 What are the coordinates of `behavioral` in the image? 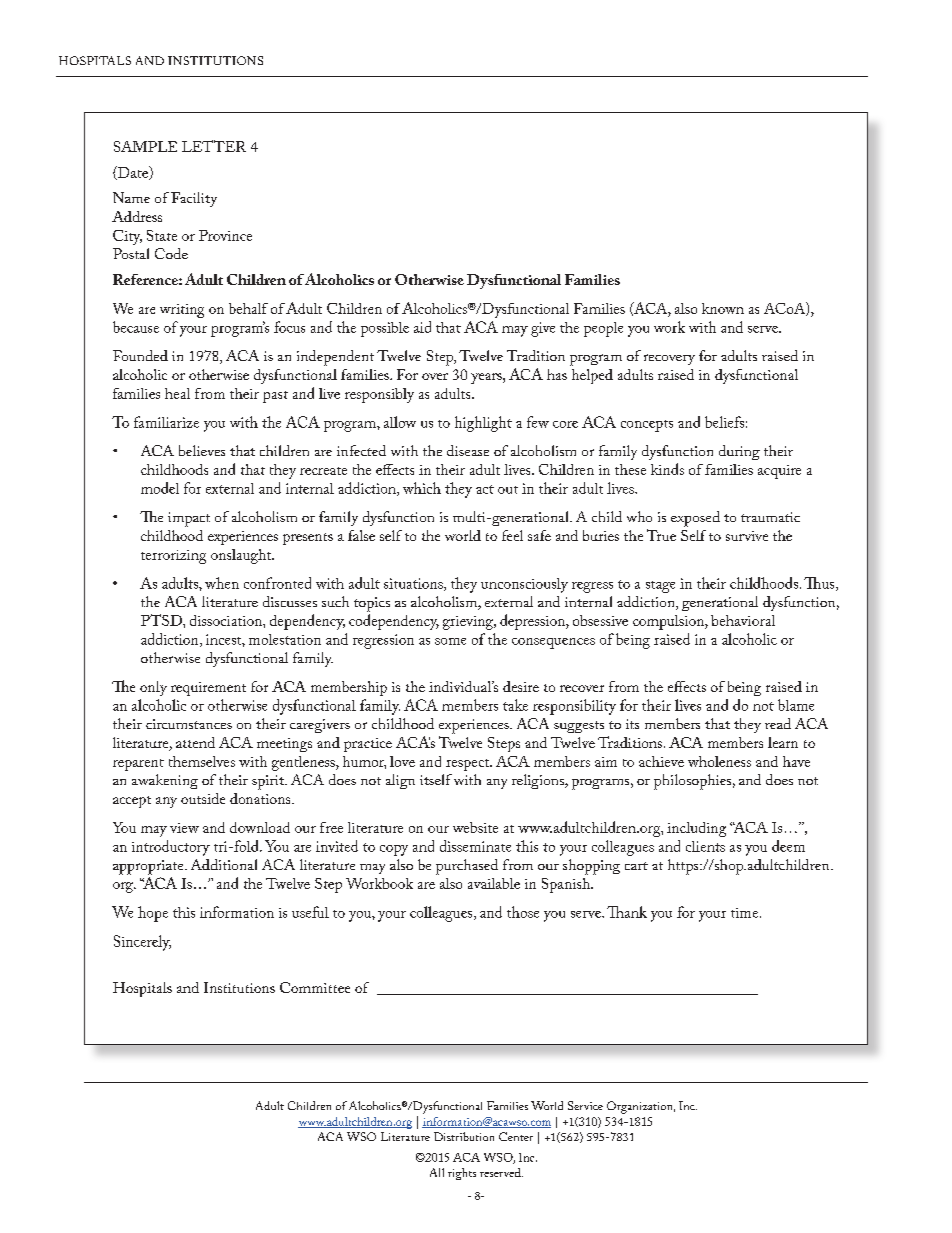 It's located at (743, 620).
